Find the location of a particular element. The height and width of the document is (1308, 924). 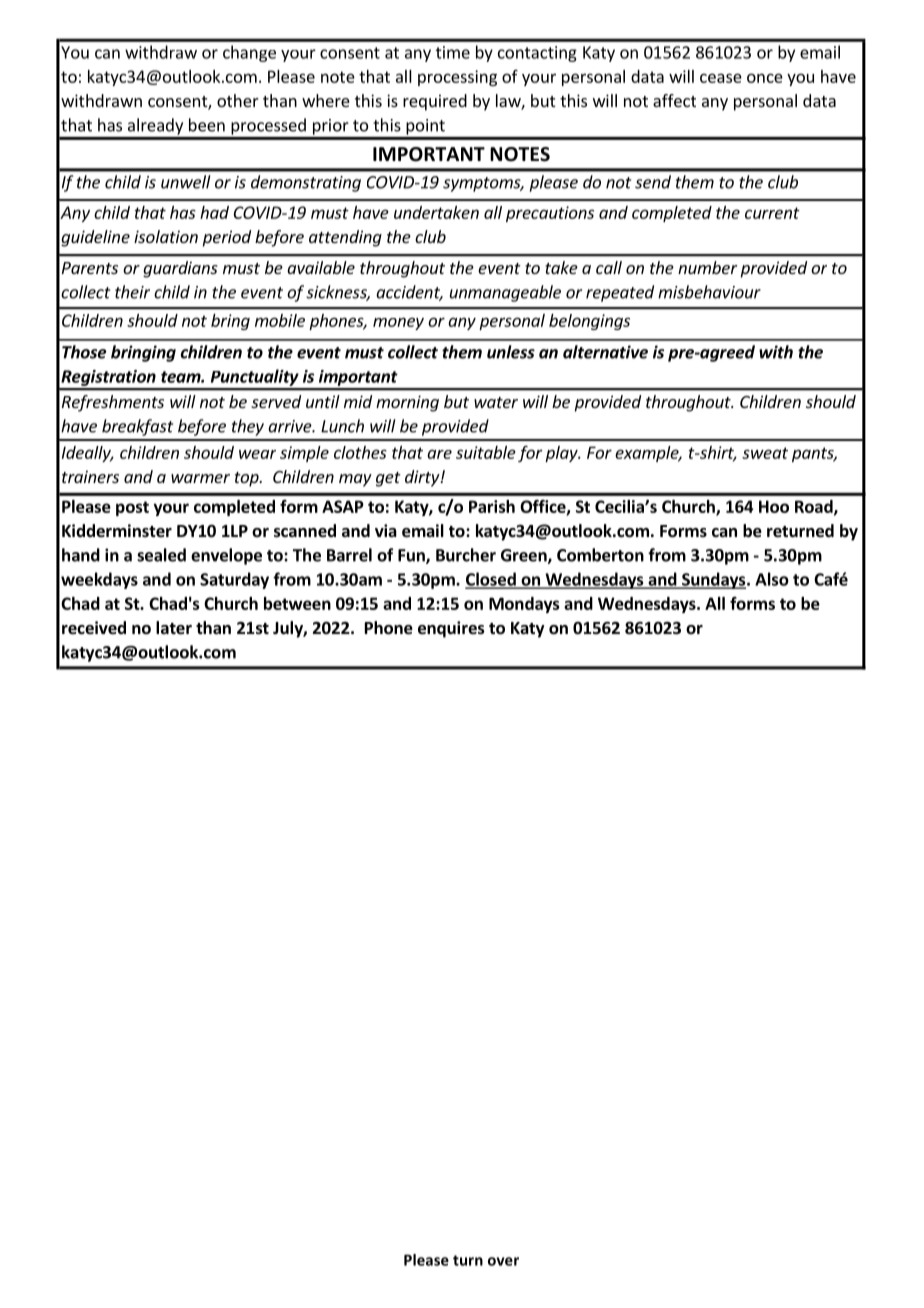

Closed is located at coordinates (491, 580).
